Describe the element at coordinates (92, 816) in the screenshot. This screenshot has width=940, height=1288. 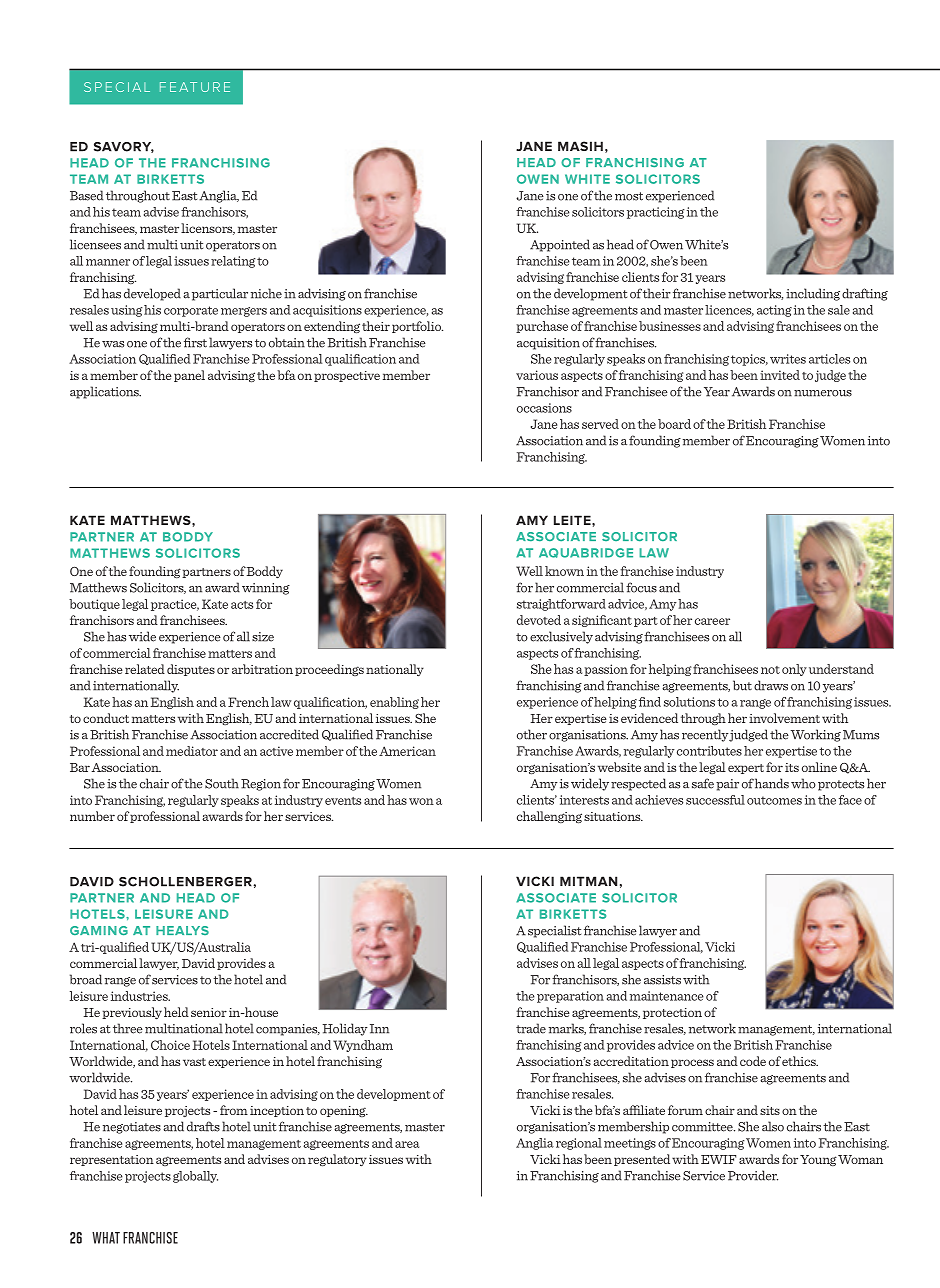
I see `number` at that location.
